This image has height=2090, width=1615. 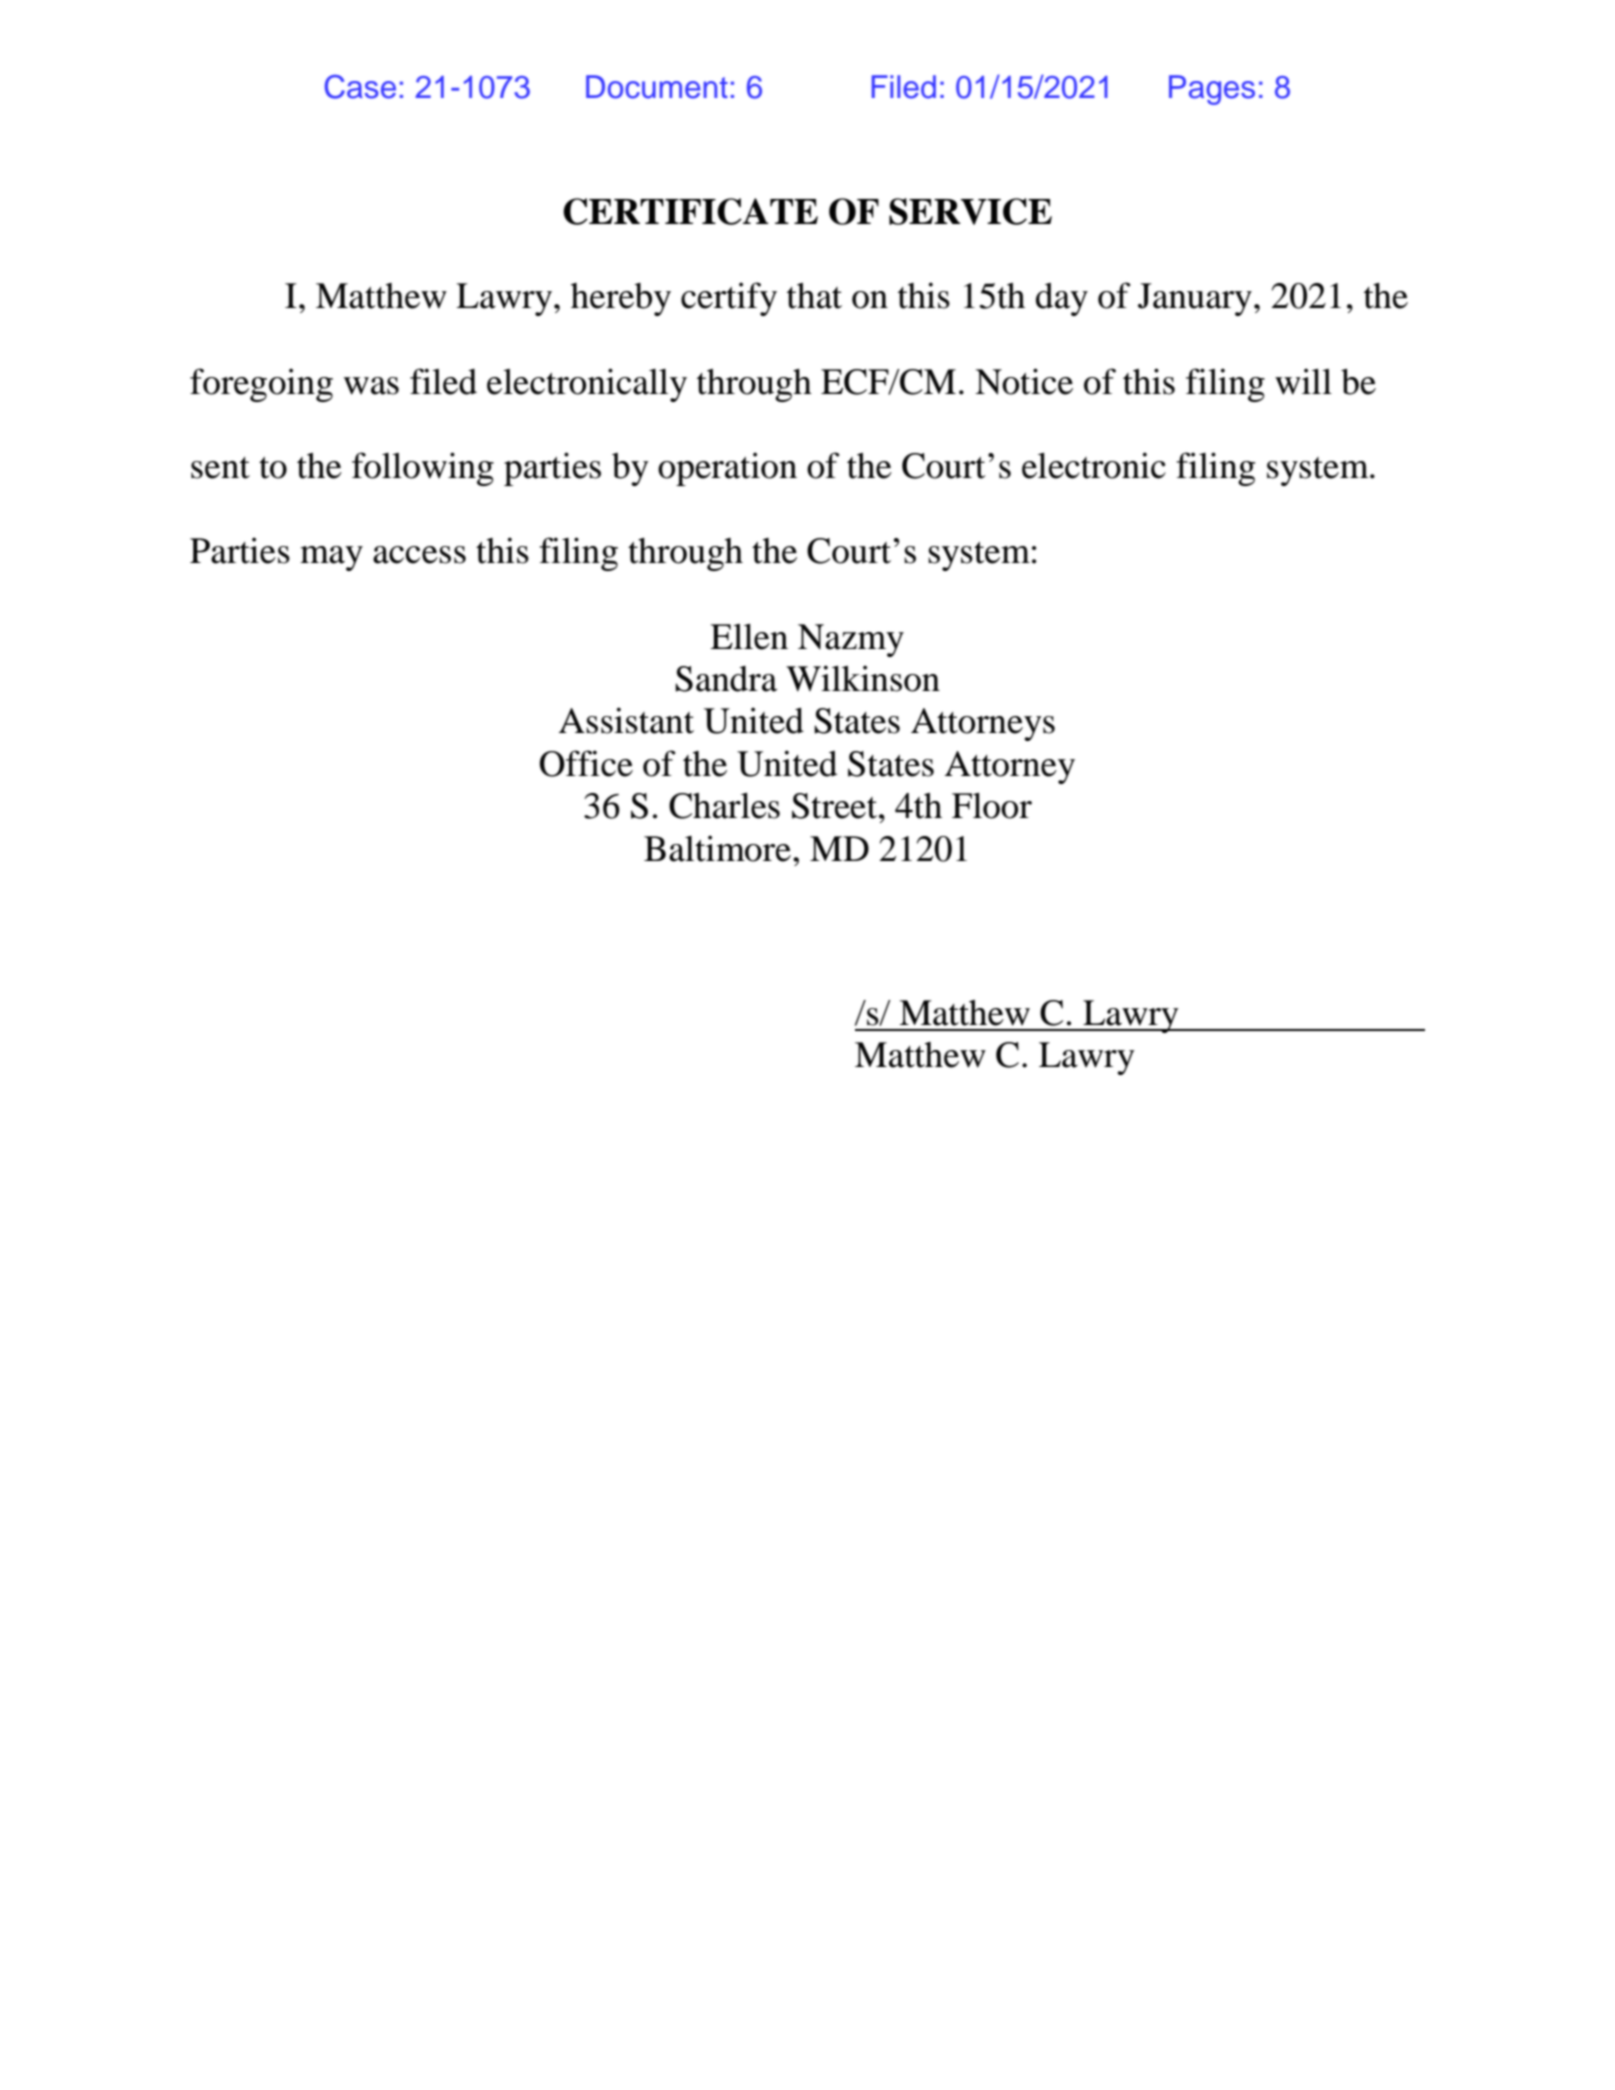 What do you see at coordinates (657, 87) in the image?
I see `Document` at bounding box center [657, 87].
